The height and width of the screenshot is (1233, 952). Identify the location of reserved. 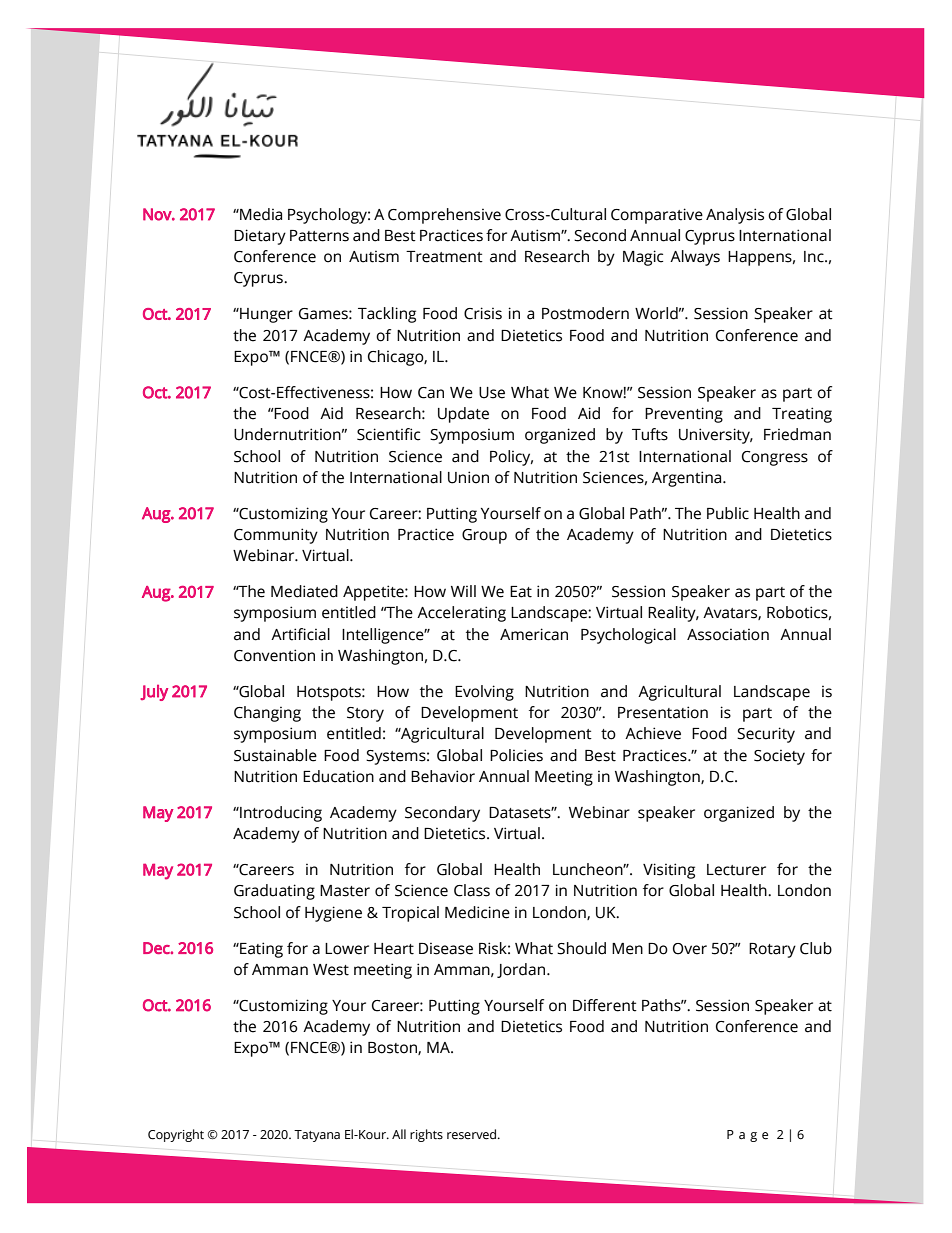
(473, 1134).
